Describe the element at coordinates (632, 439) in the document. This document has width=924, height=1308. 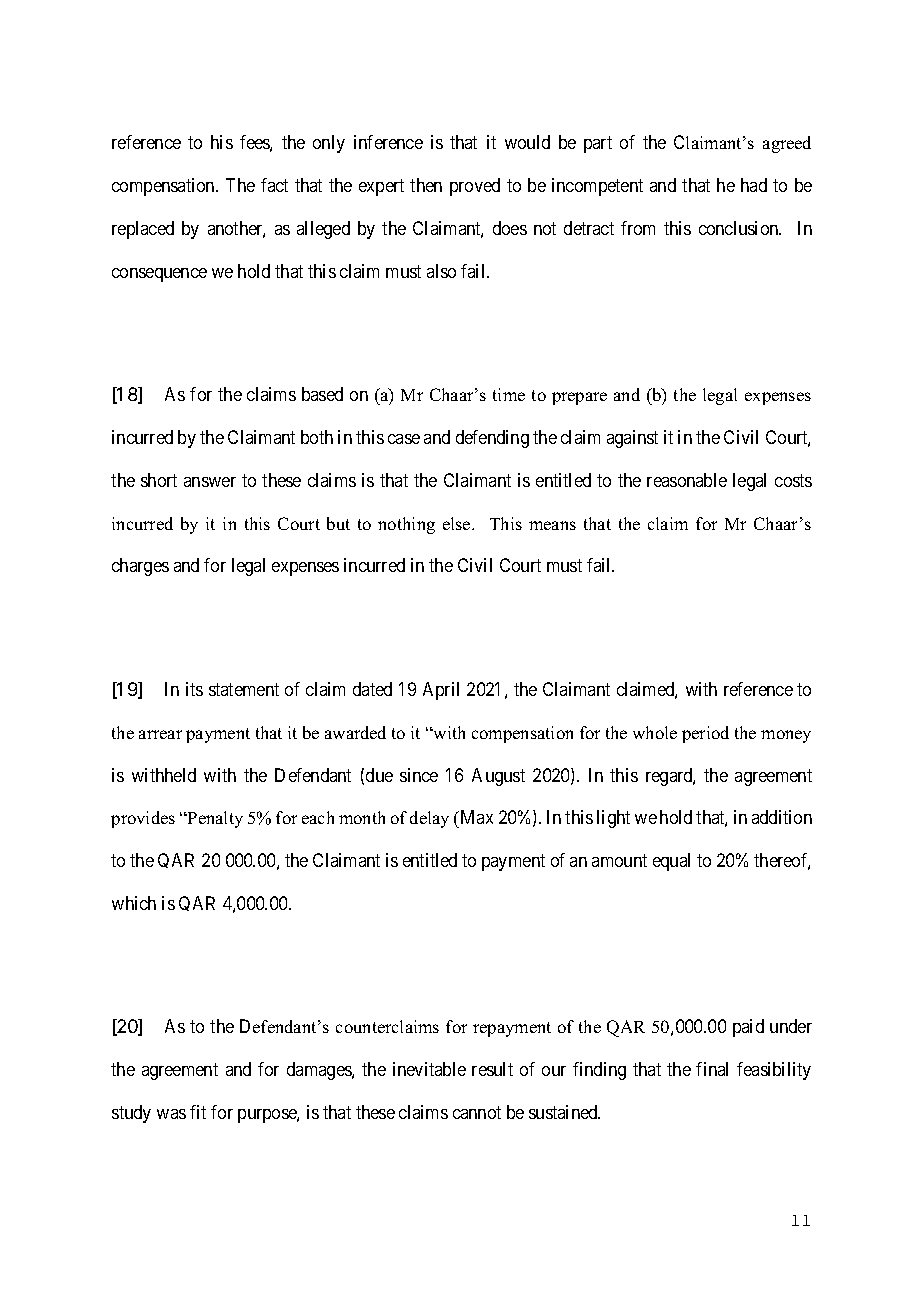
I see `against` at that location.
